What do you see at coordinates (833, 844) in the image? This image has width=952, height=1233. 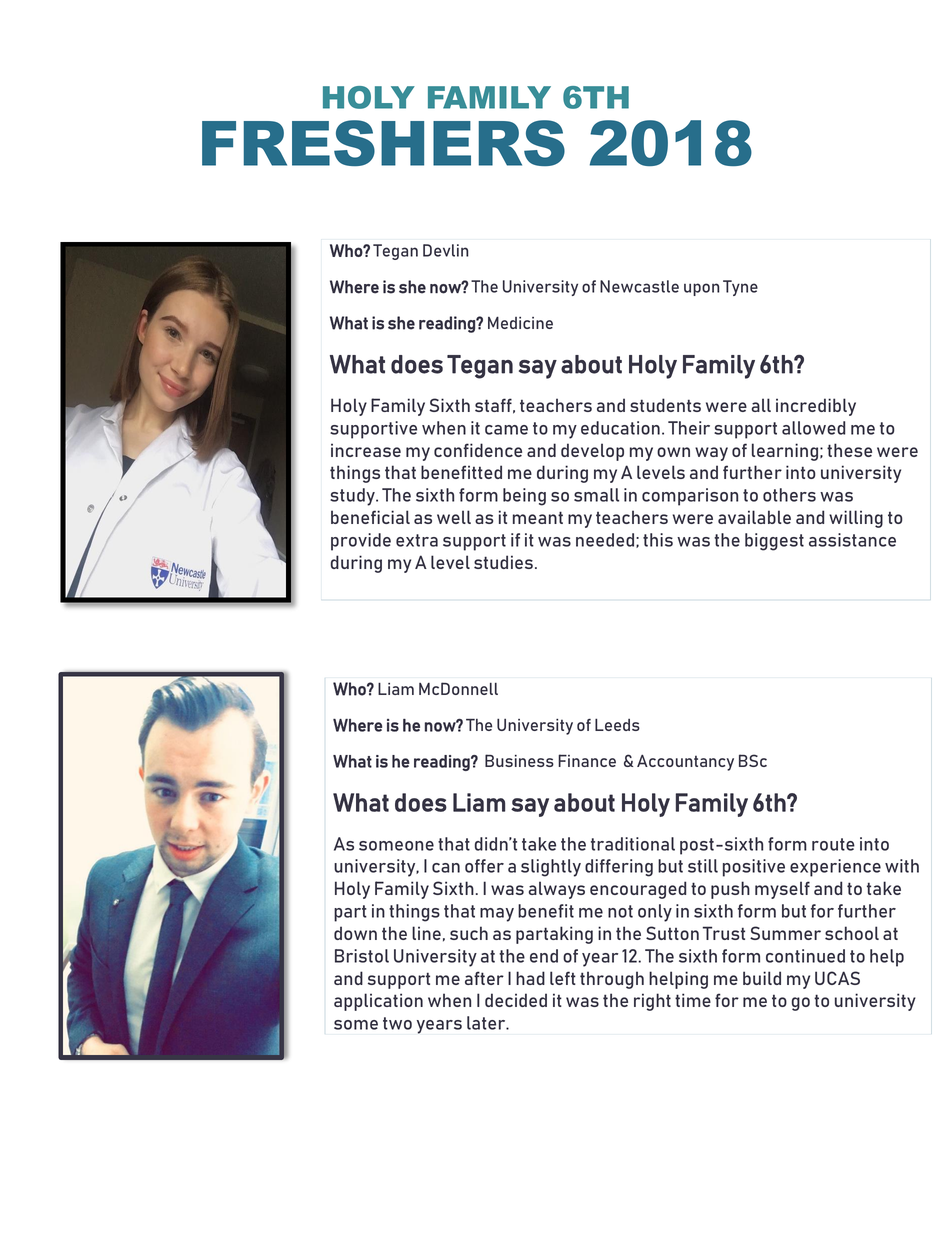 I see `route` at bounding box center [833, 844].
